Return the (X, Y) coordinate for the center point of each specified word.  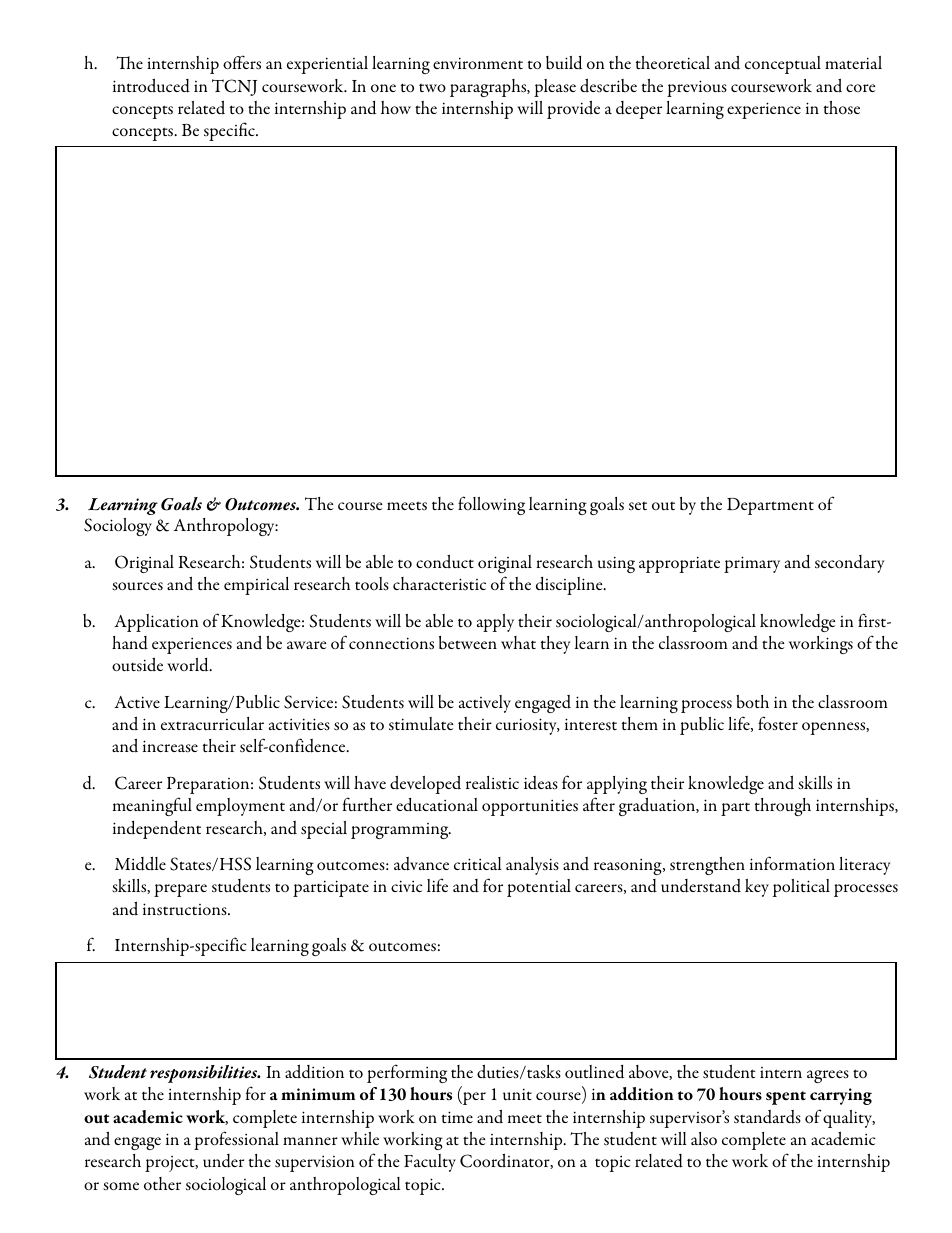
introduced (151, 85)
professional (236, 1140)
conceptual (783, 65)
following (491, 505)
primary (752, 564)
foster (778, 723)
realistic (492, 782)
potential (539, 888)
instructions (186, 909)
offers (242, 62)
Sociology (118, 527)
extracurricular (212, 723)
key (757, 888)
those (842, 107)
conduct (445, 561)
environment (478, 63)
